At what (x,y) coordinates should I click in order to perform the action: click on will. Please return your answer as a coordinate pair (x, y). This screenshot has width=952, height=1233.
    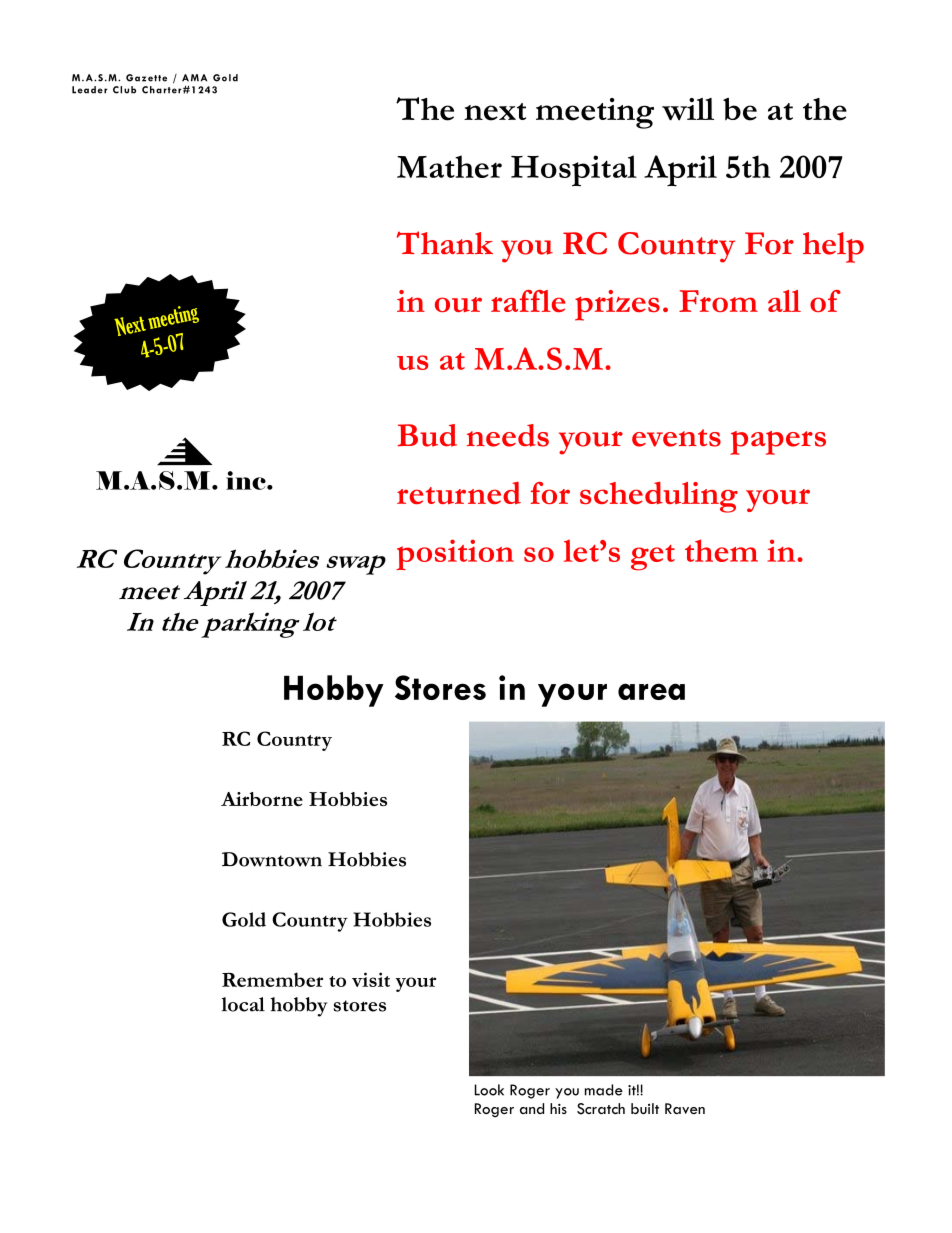
    Looking at the image, I should click on (688, 109).
